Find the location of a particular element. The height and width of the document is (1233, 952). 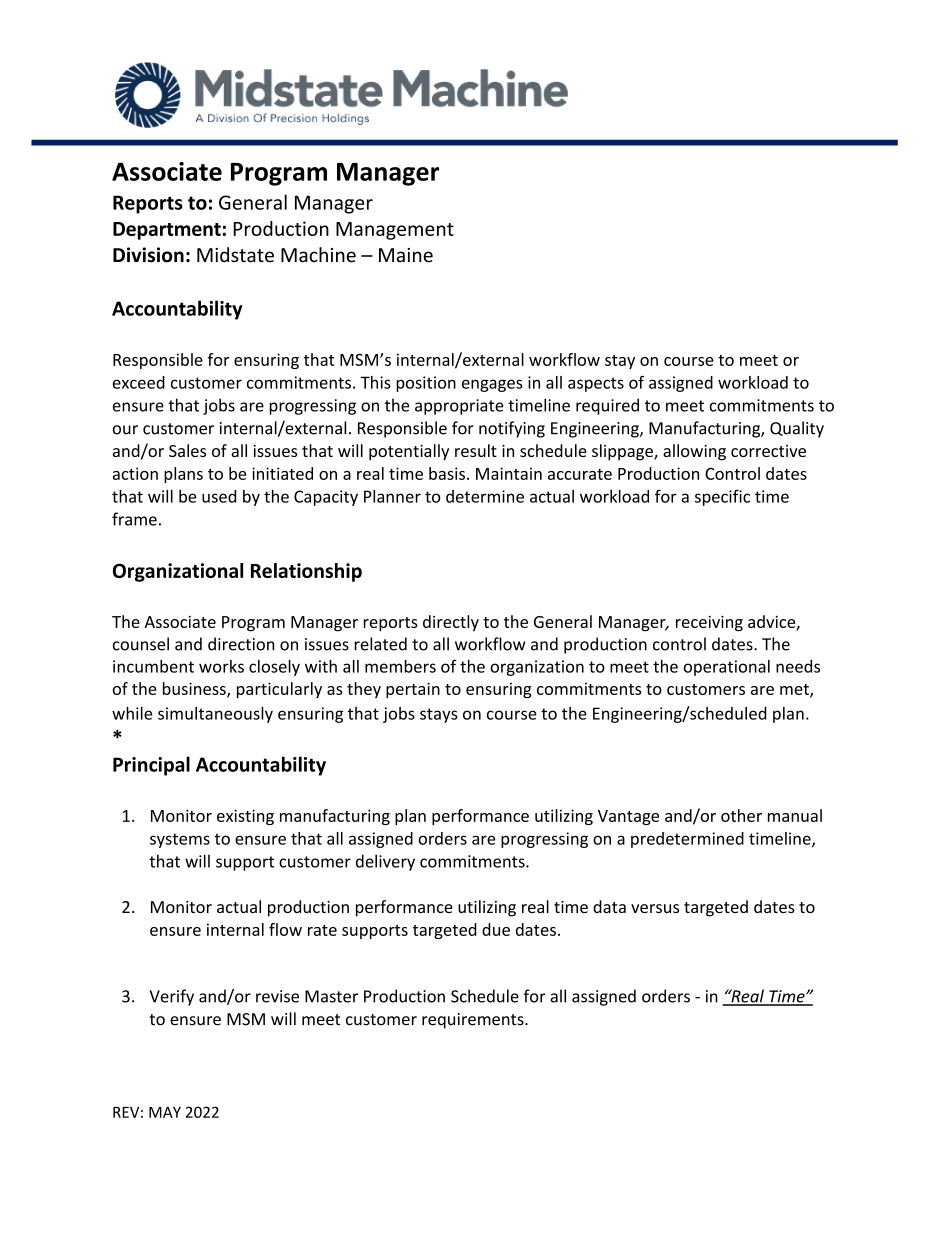

Maine is located at coordinates (406, 255).
